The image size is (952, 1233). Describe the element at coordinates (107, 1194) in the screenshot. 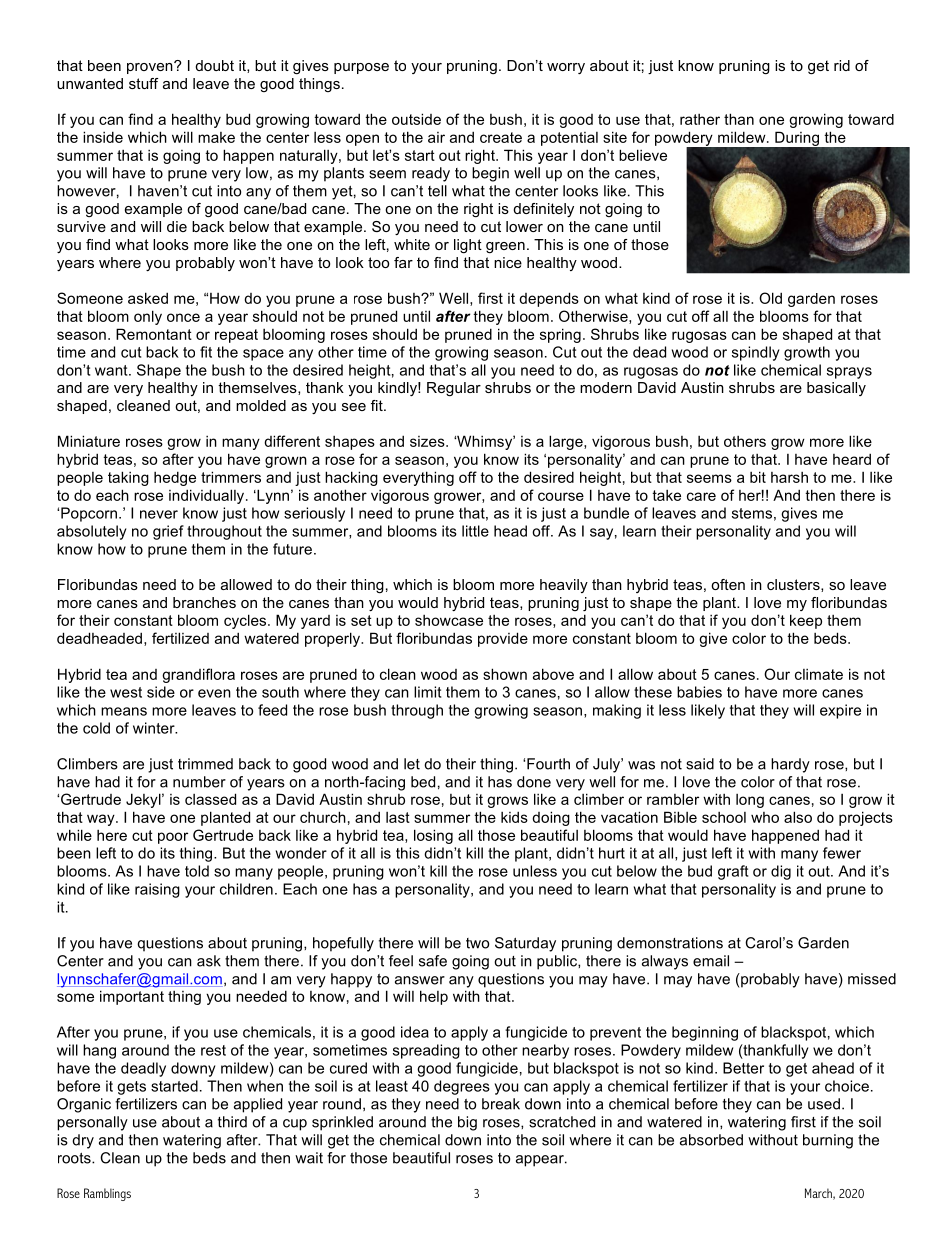

I see `Ramblings` at that location.
